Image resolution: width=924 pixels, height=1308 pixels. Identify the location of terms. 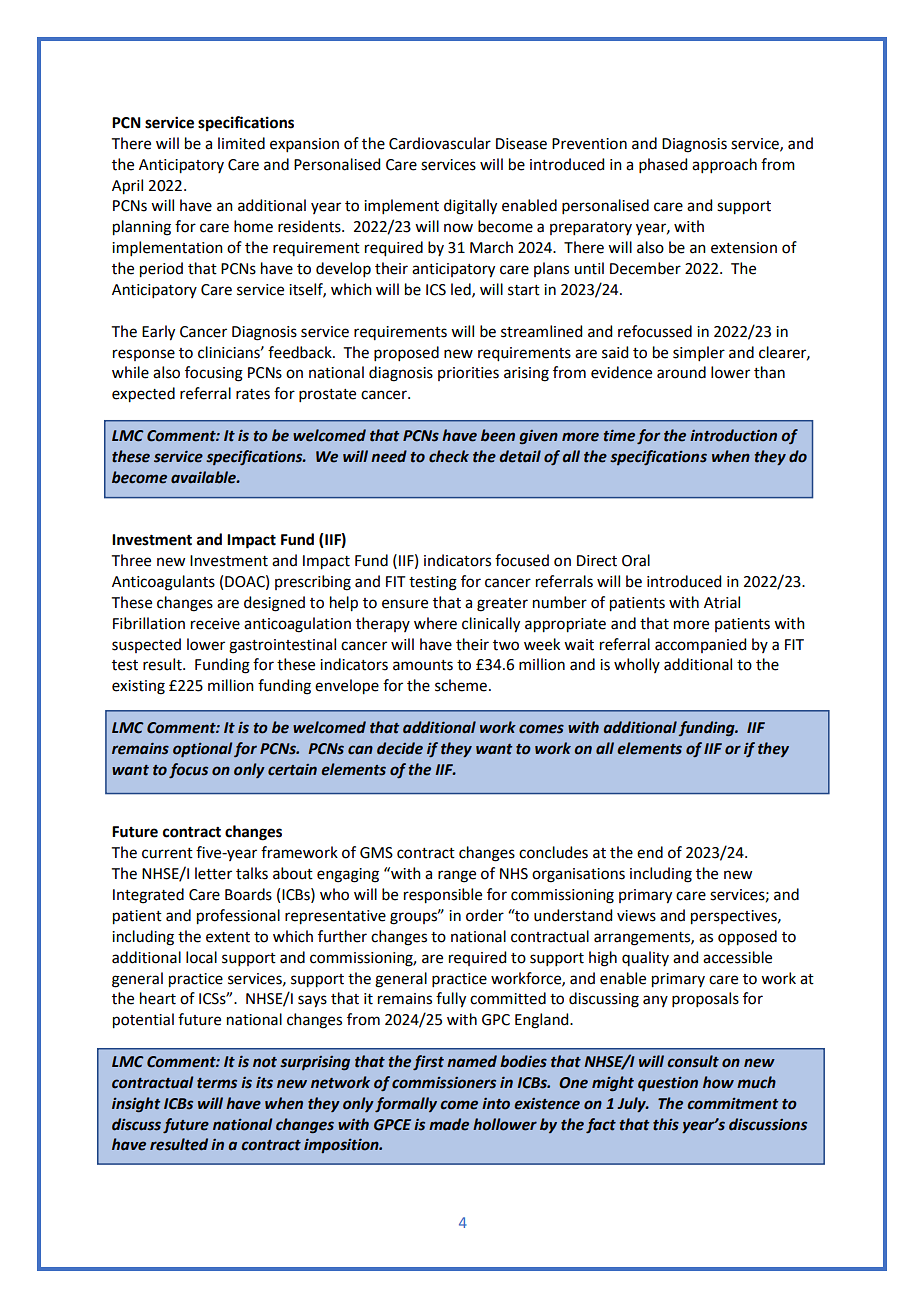
(217, 1083).
